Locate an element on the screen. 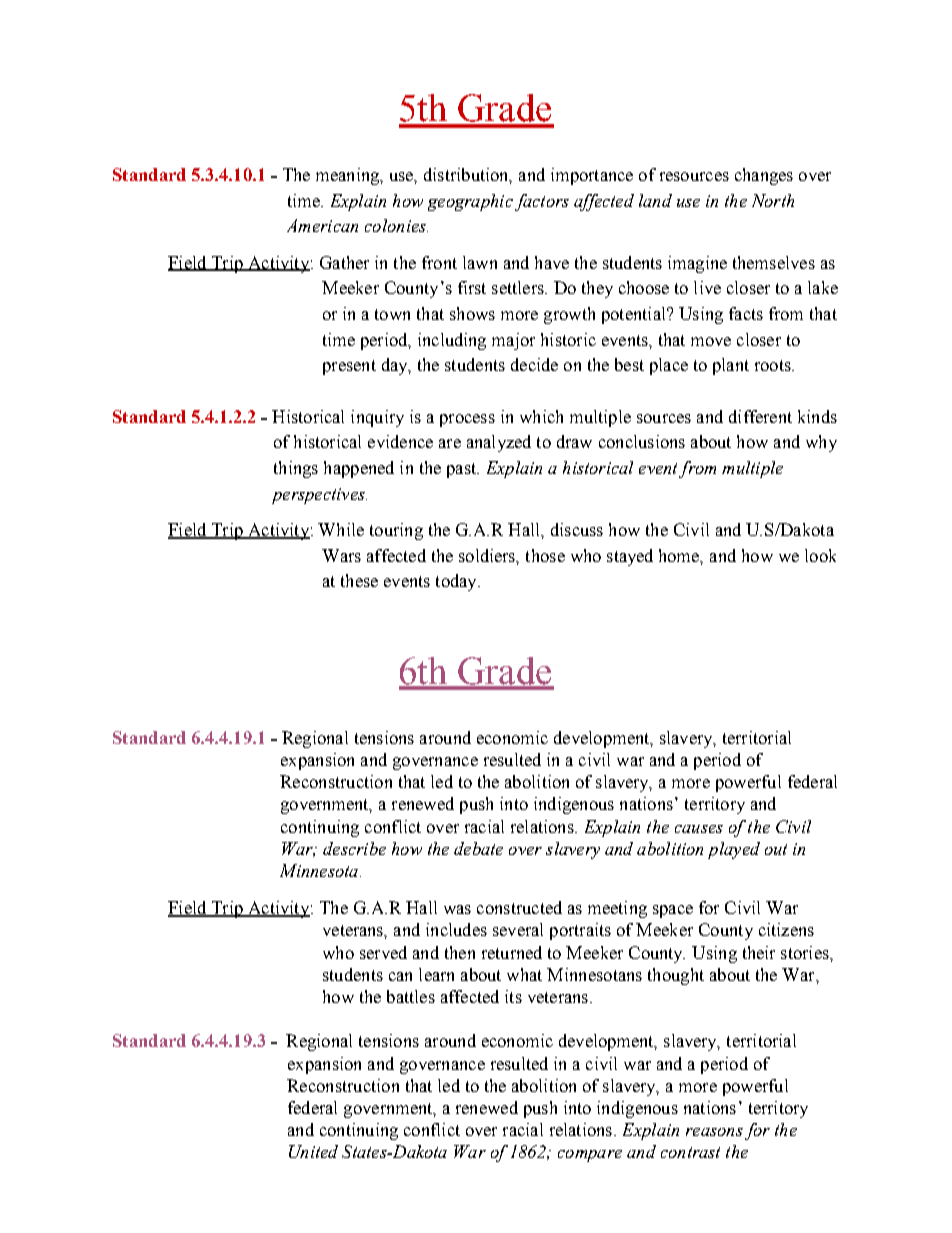 The image size is (952, 1233). meaning is located at coordinates (349, 176).
